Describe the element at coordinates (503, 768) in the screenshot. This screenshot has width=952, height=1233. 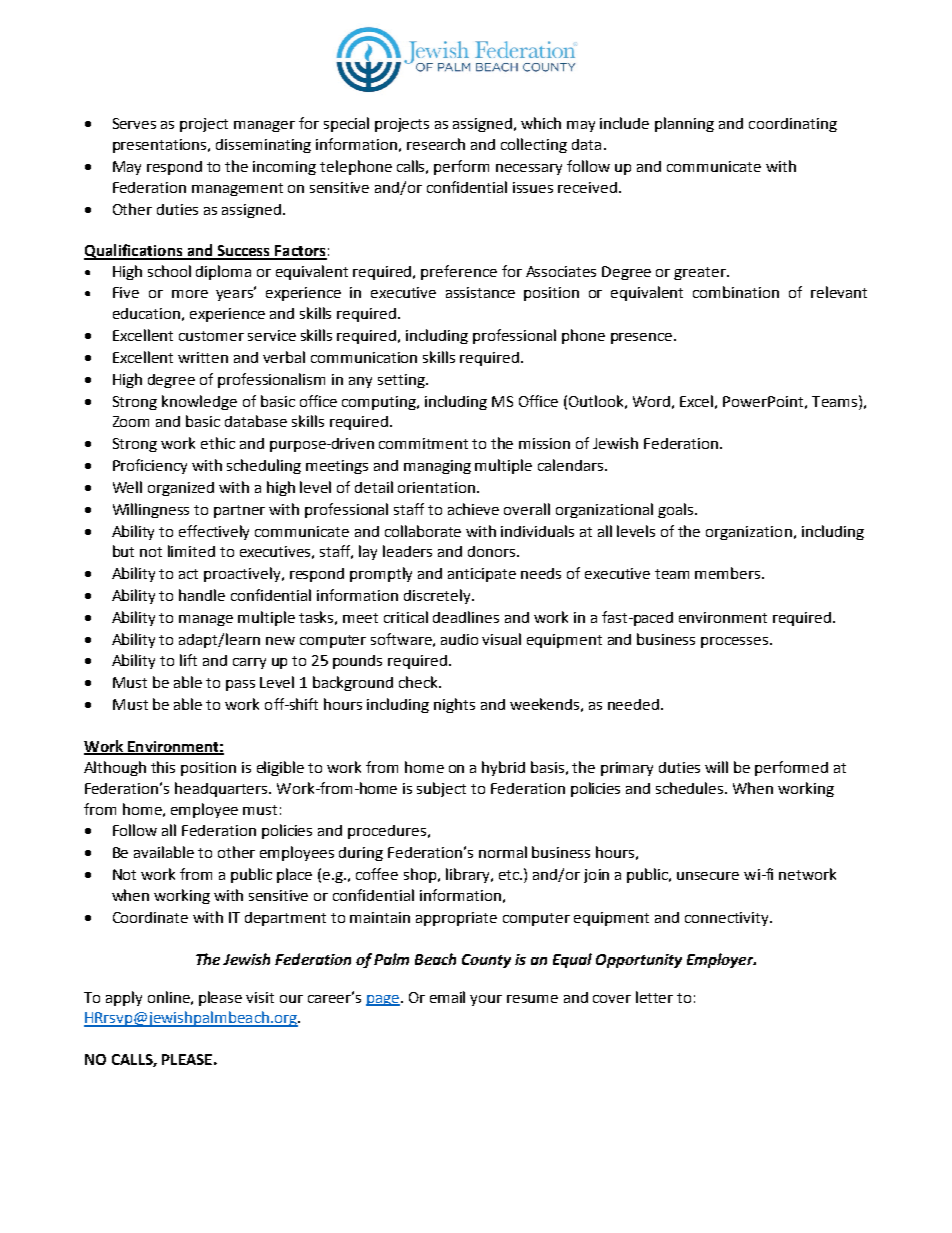
I see `hybrid` at that location.
